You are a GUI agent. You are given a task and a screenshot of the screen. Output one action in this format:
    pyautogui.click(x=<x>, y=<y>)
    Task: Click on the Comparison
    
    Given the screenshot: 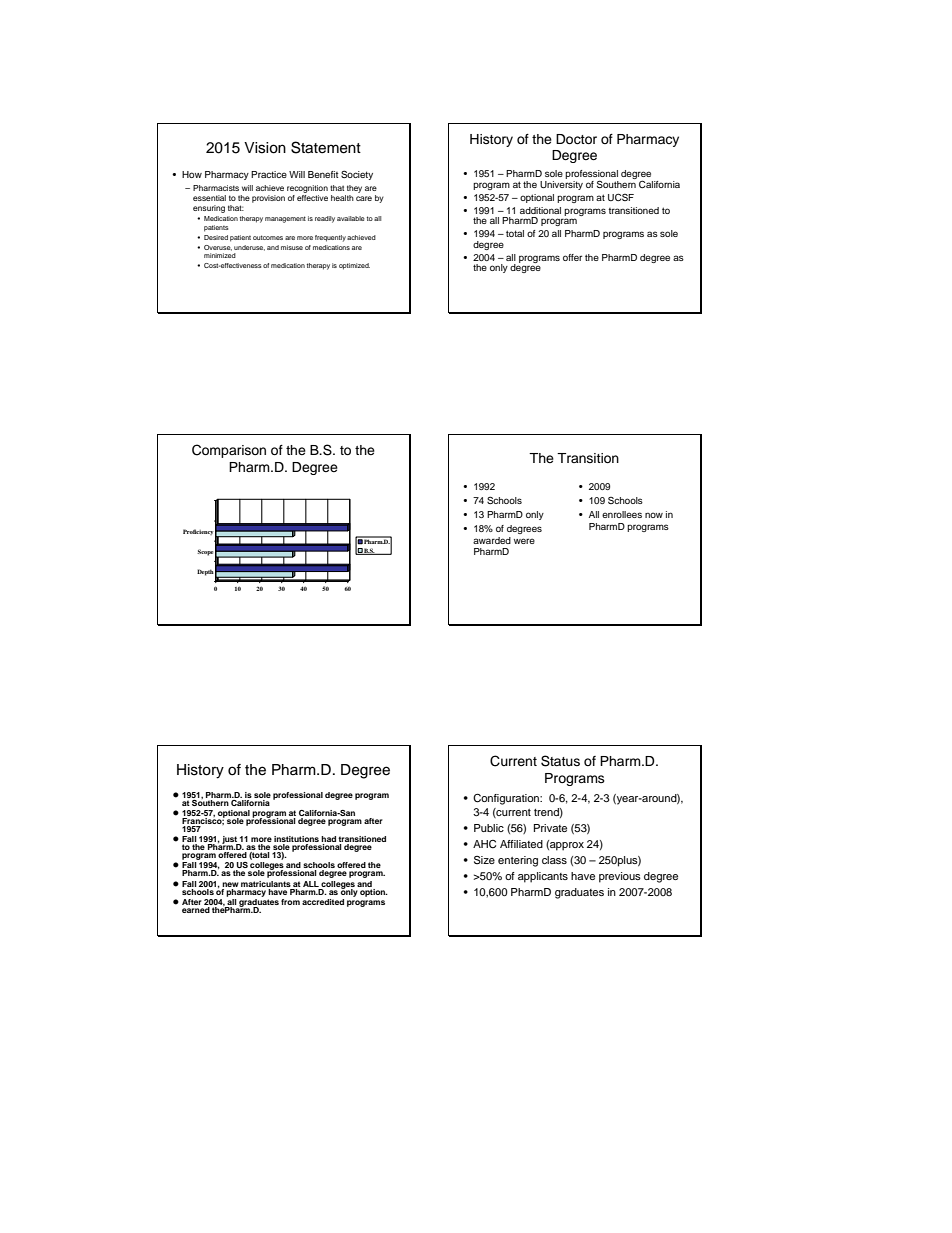 What is the action you would take?
    pyautogui.click(x=229, y=451)
